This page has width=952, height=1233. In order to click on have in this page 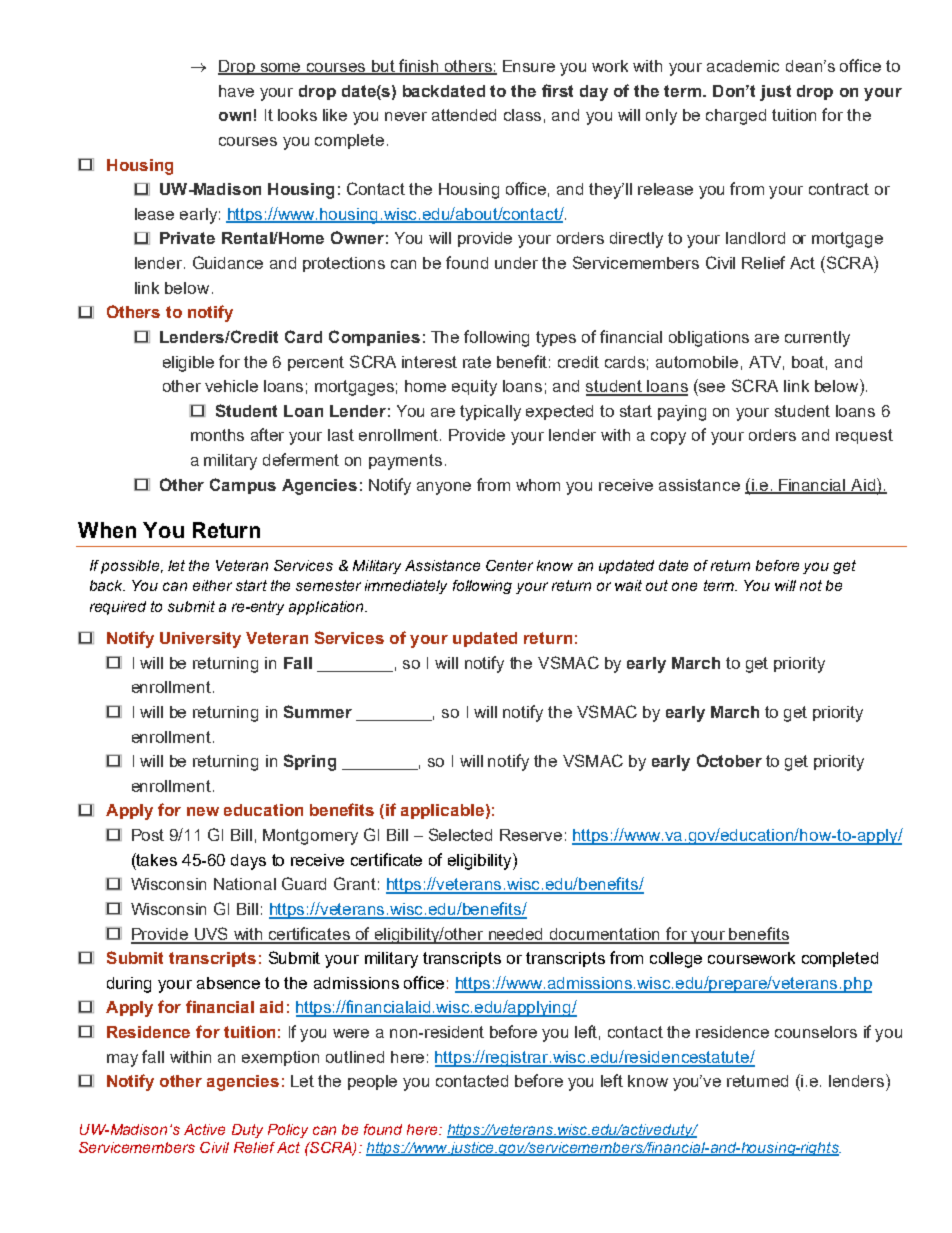, I will do `click(236, 91)`.
